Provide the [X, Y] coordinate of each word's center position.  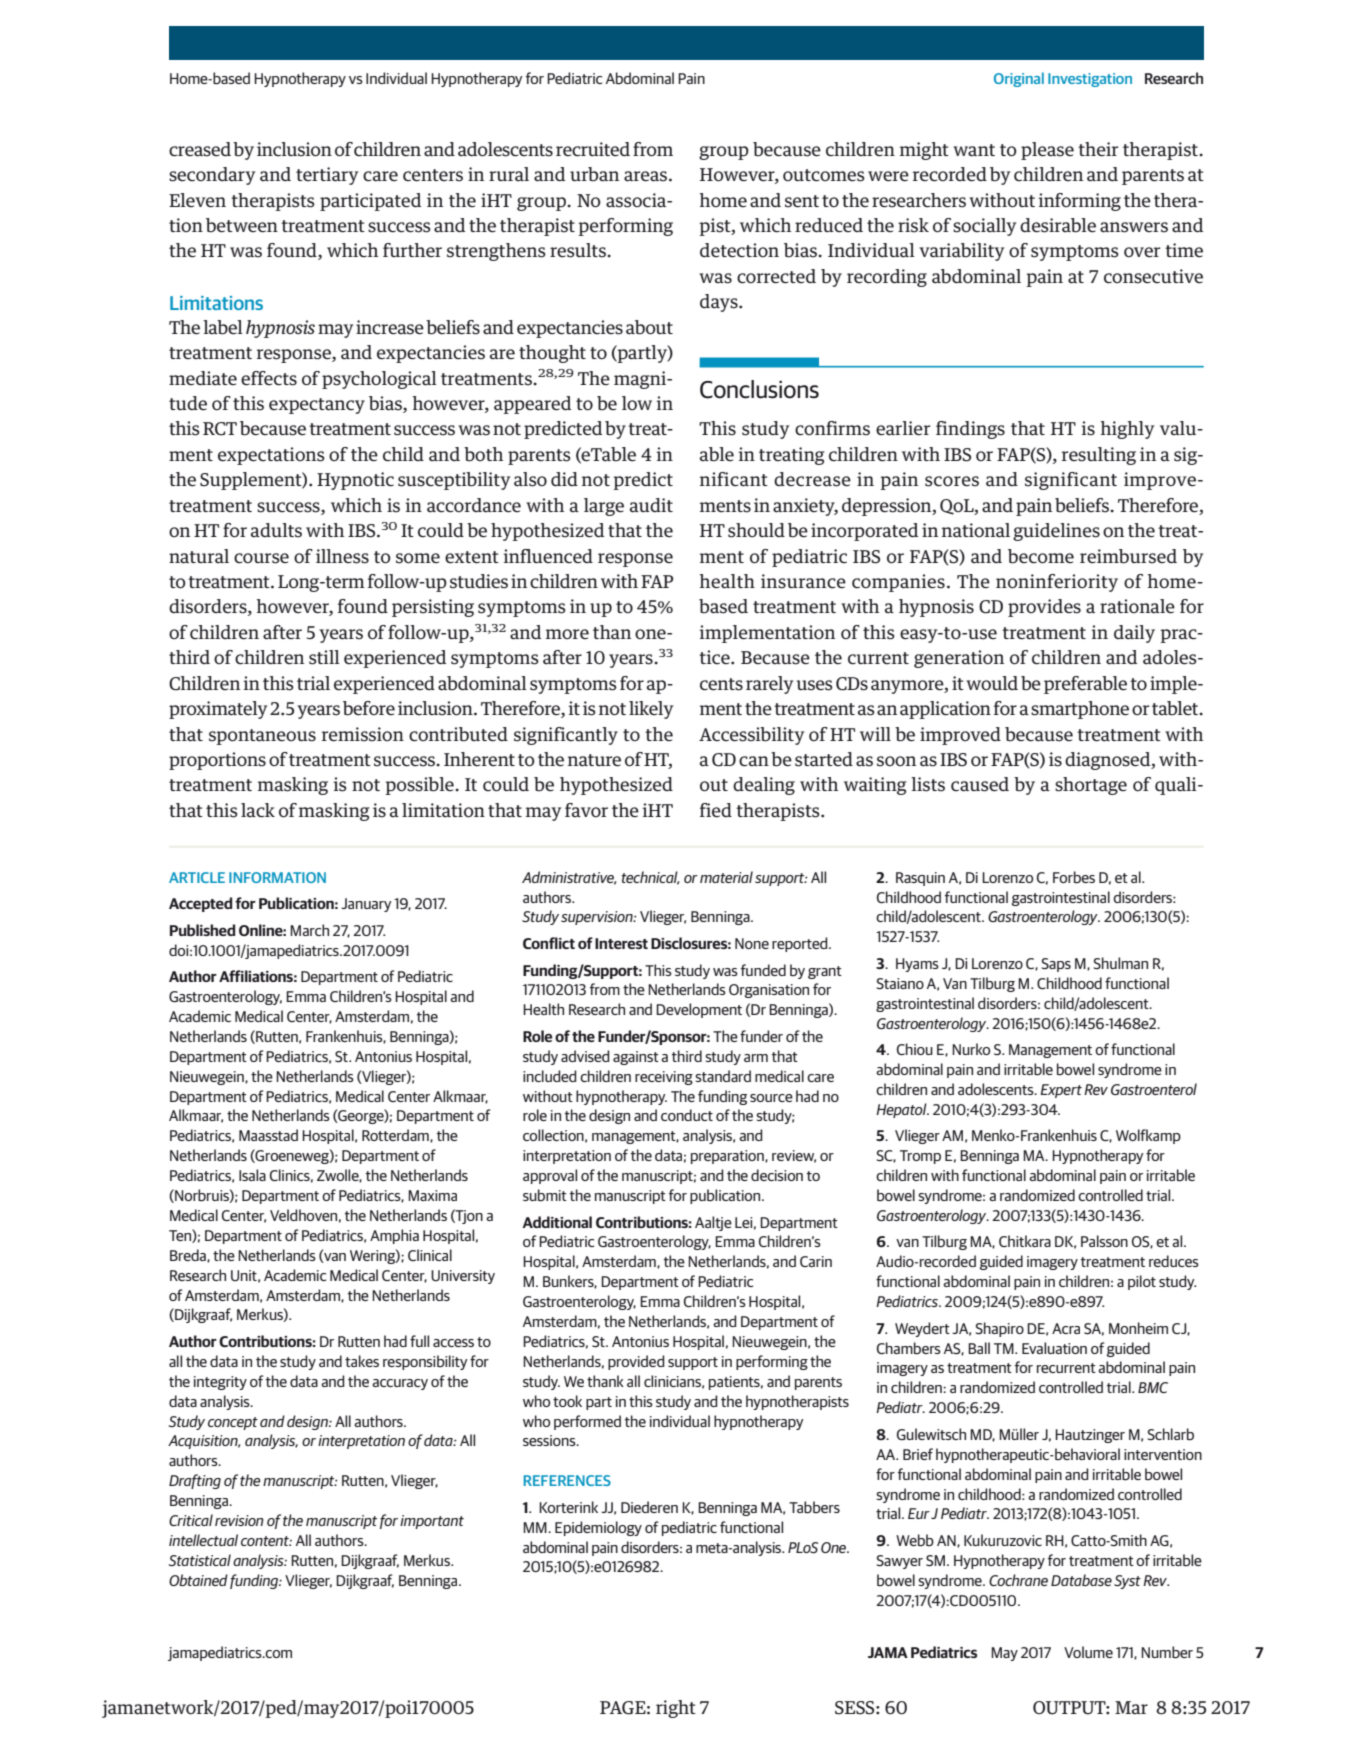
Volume [1088, 1652]
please [1047, 151]
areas [645, 176]
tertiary [327, 176]
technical [650, 878]
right [676, 1709]
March [309, 930]
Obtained [198, 1580]
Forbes [1074, 877]
